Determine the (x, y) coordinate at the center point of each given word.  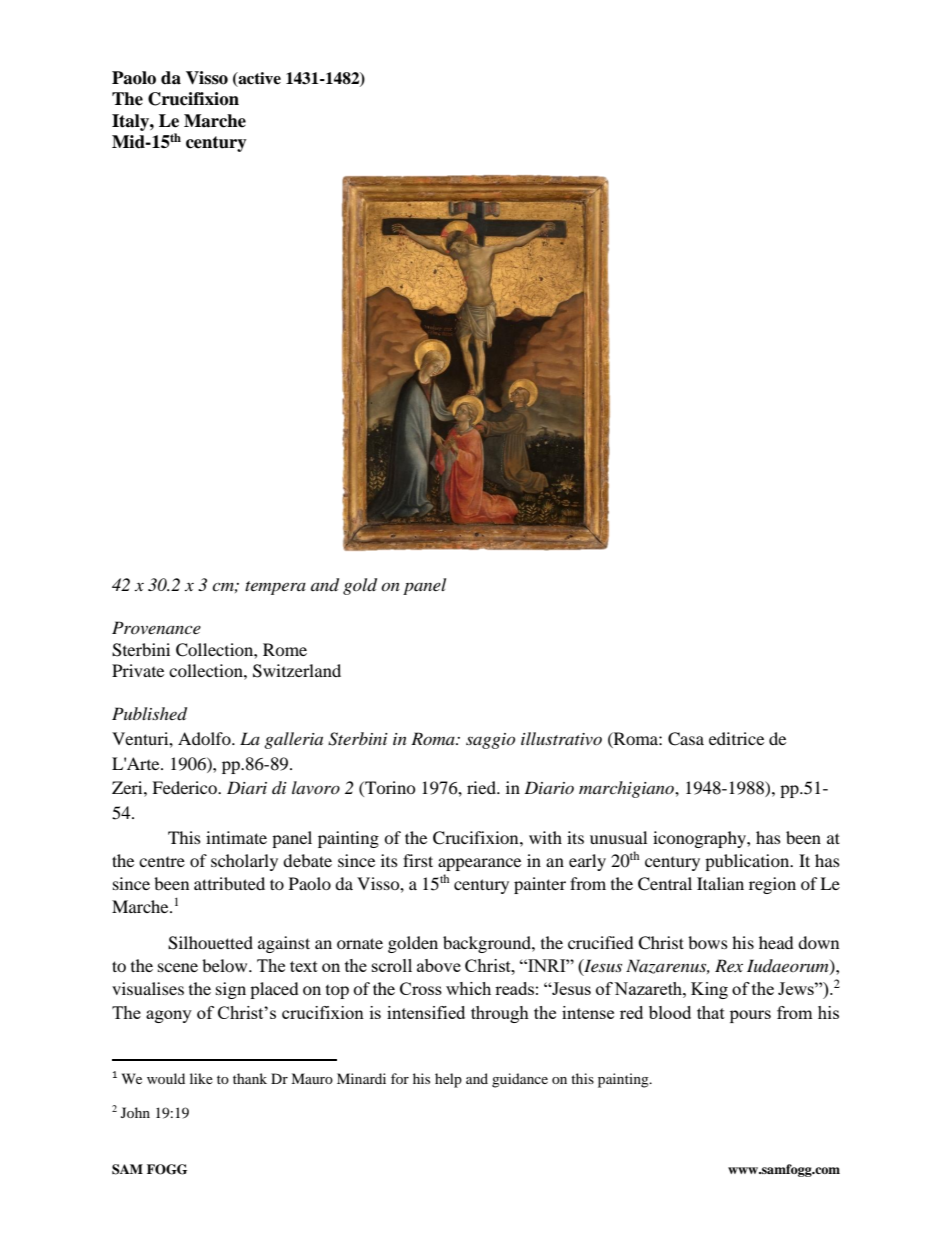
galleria (293, 740)
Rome (285, 649)
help (448, 1080)
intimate (236, 837)
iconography (700, 839)
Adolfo (205, 738)
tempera (275, 588)
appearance (479, 864)
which (468, 988)
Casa (686, 739)
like (201, 1078)
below (226, 965)
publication (748, 862)
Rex (729, 965)
